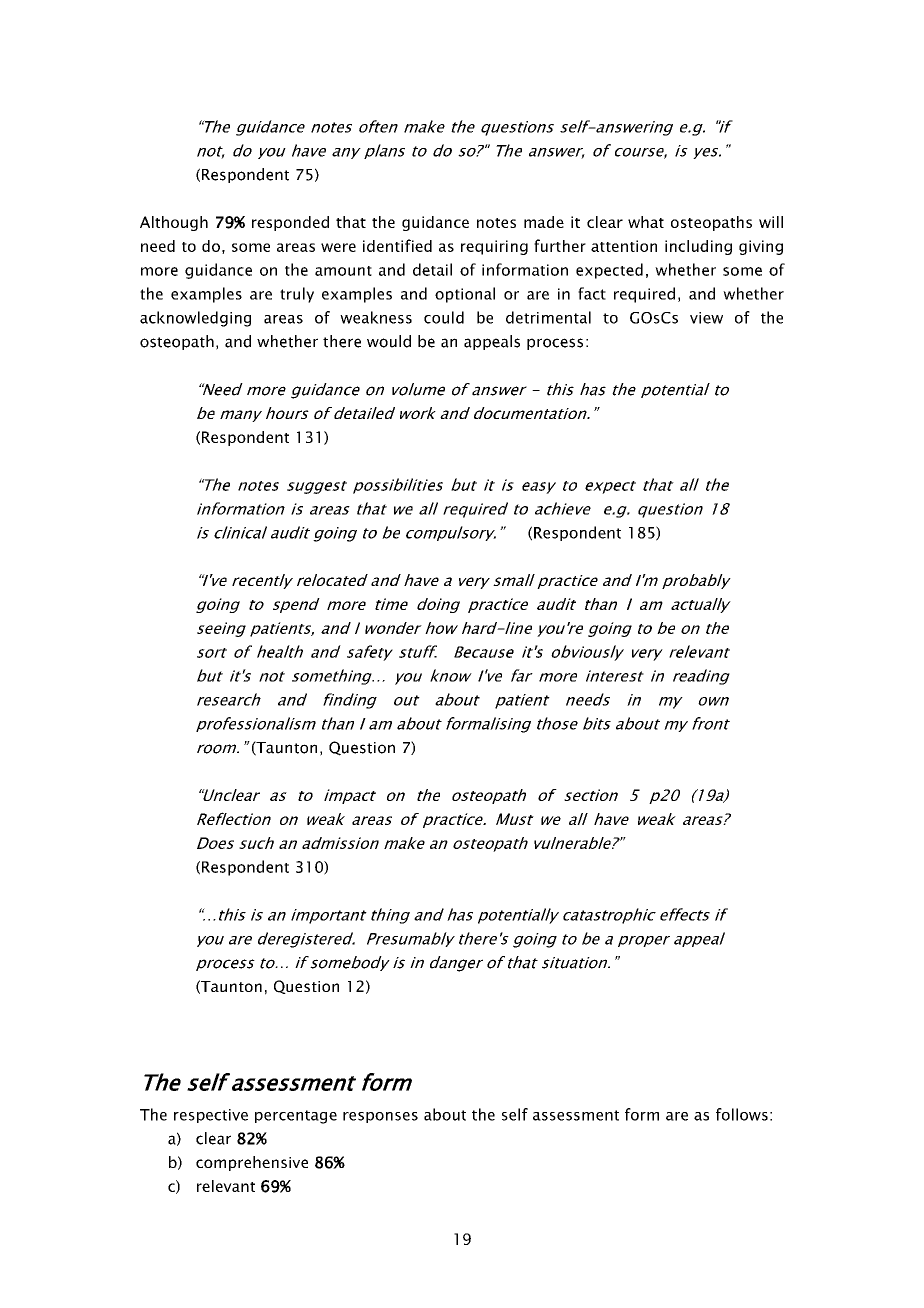 The image size is (924, 1308). What do you see at coordinates (290, 223) in the document?
I see `responded` at bounding box center [290, 223].
